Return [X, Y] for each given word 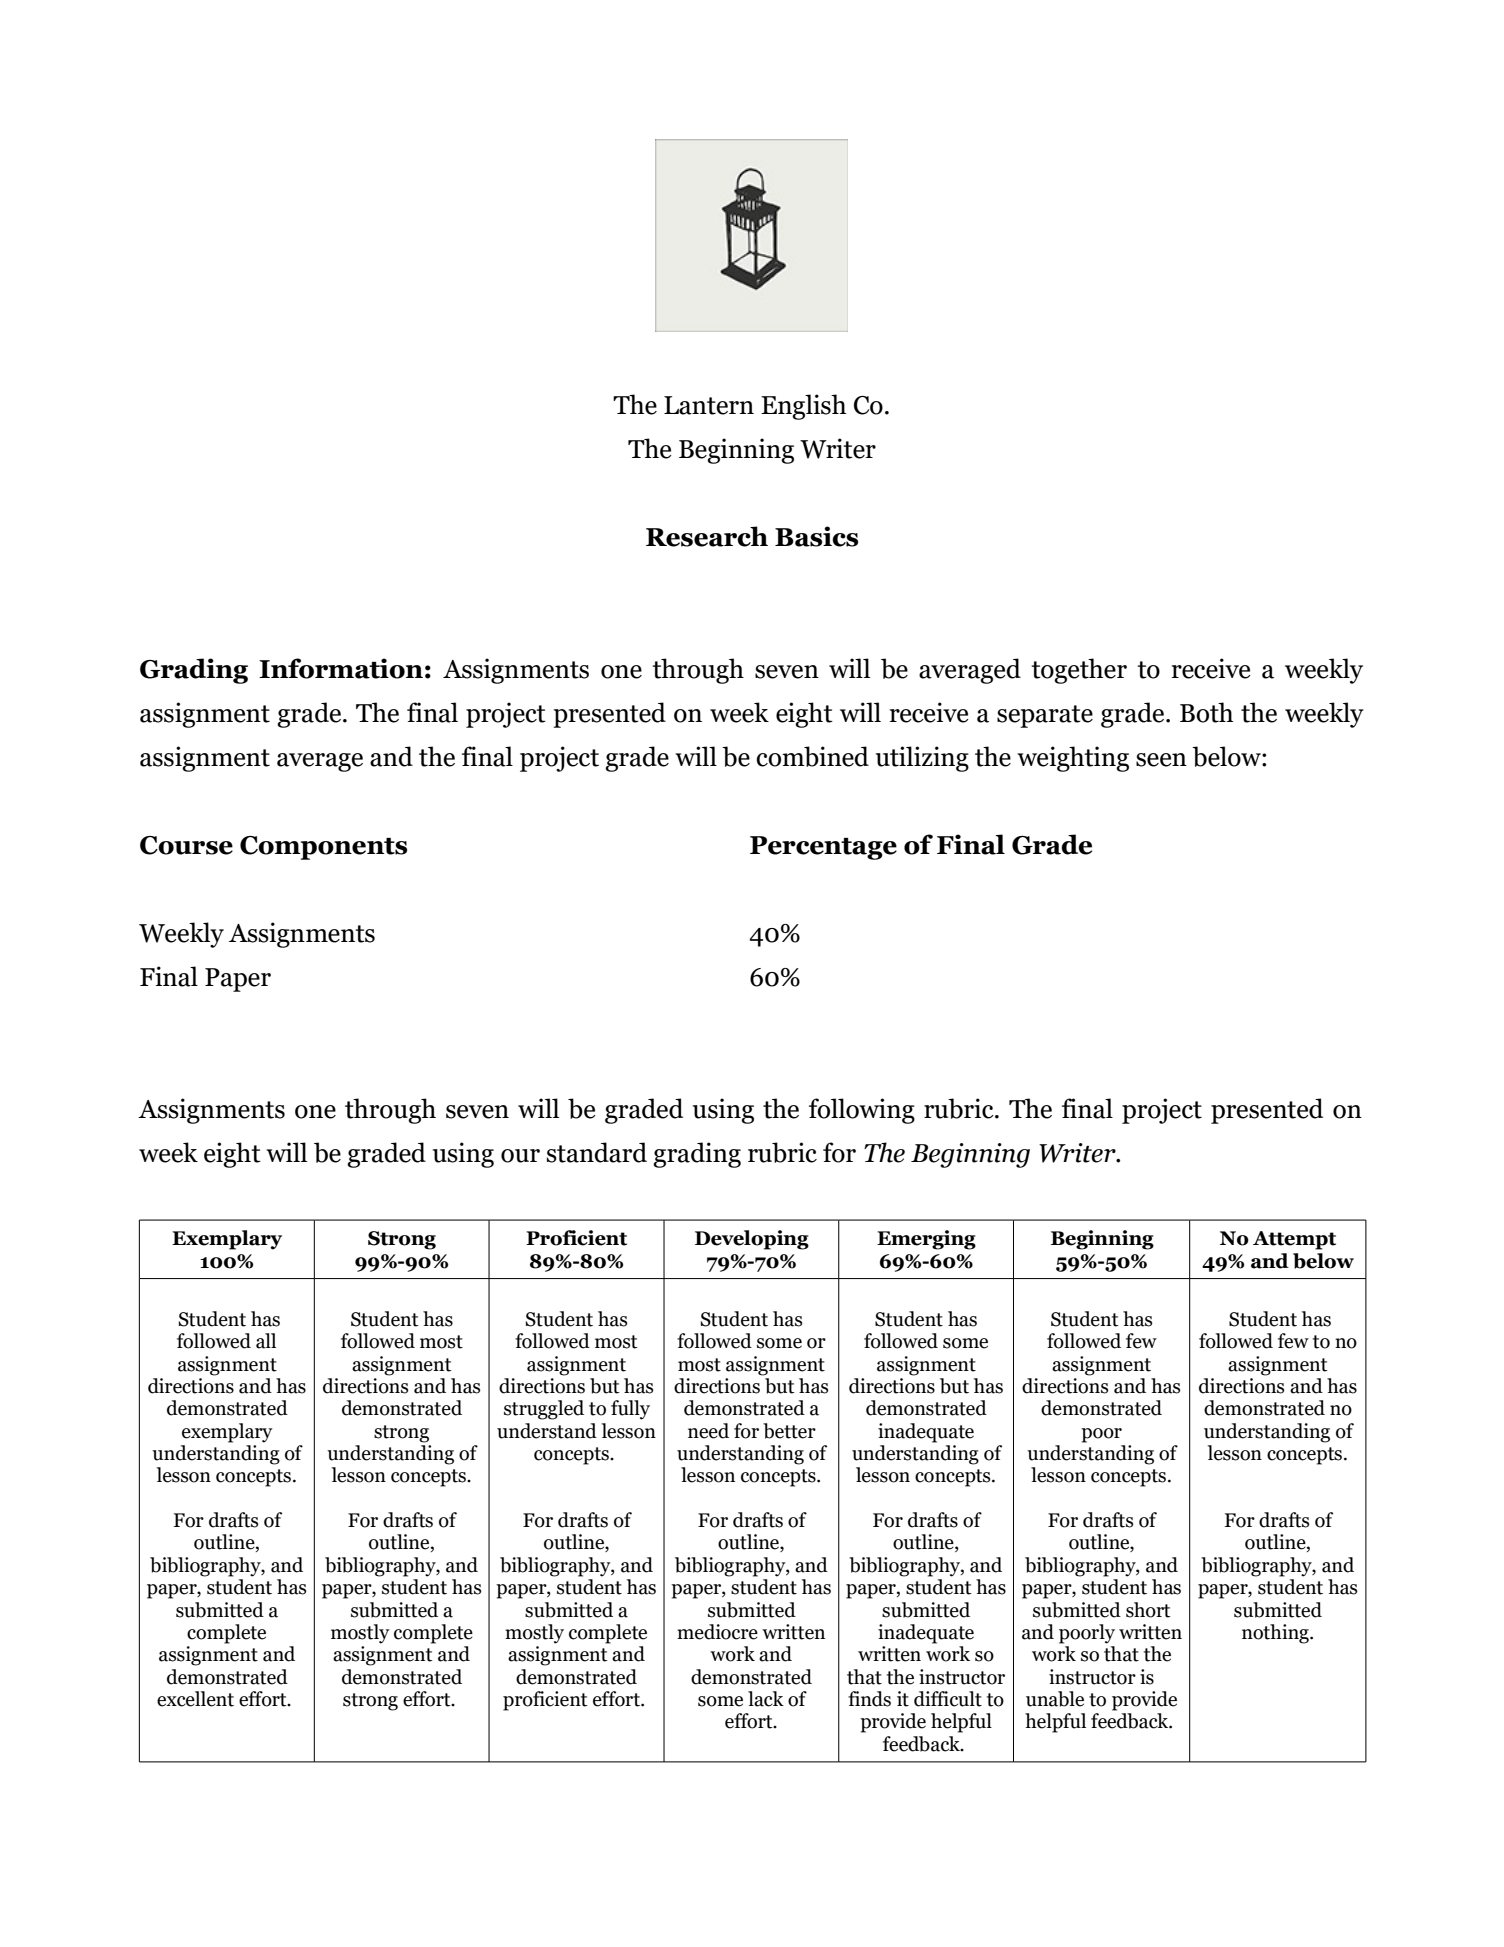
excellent [195, 1699]
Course [186, 845]
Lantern [709, 405]
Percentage [823, 848]
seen [1161, 760]
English [803, 407]
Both [1206, 712]
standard [597, 1152]
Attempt [1294, 1240]
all [266, 1341]
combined [812, 756]
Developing [752, 1240]
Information [341, 668]
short [1148, 1610]
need [708, 1431]
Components [323, 848]
